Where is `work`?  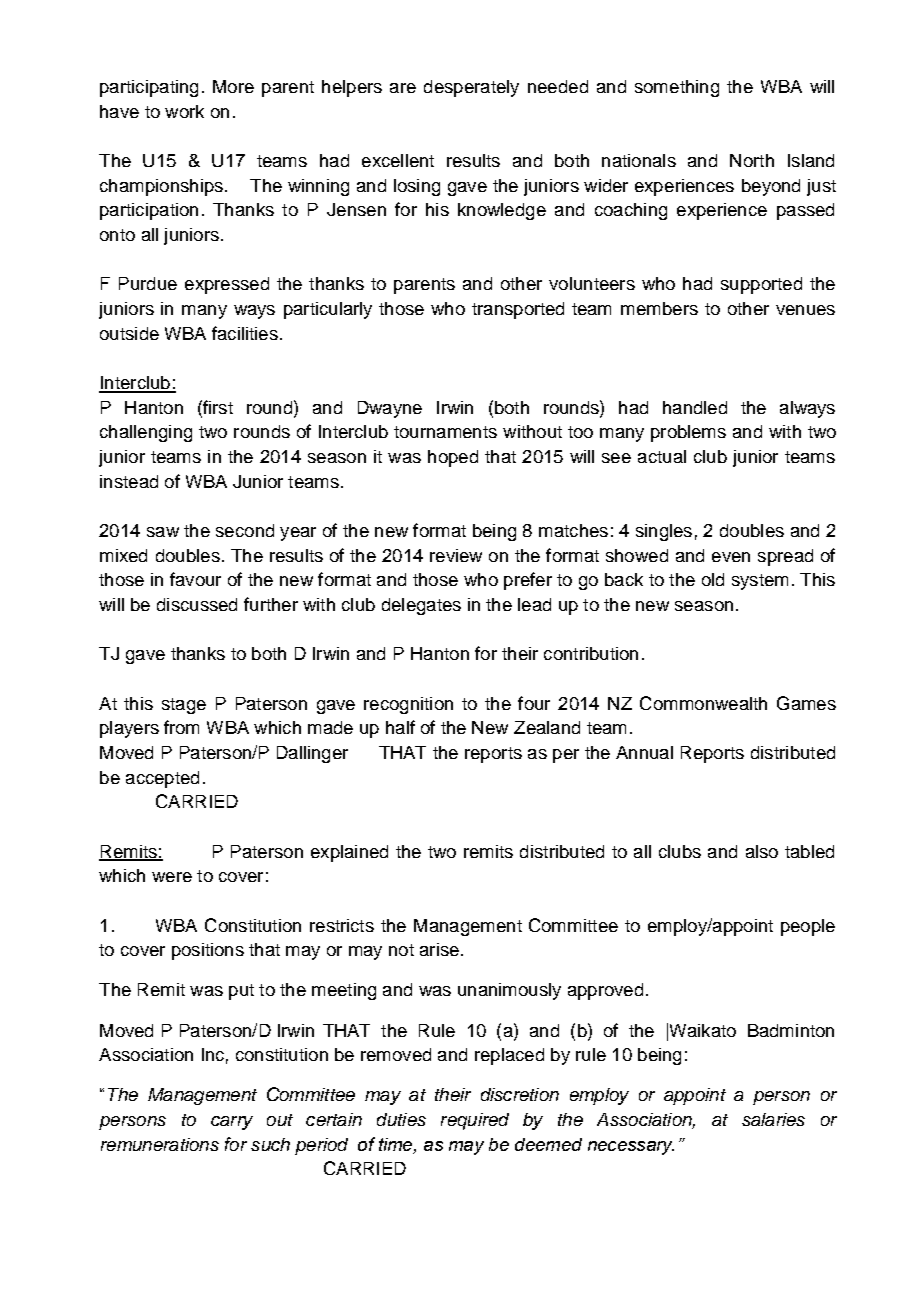 work is located at coordinates (184, 111).
